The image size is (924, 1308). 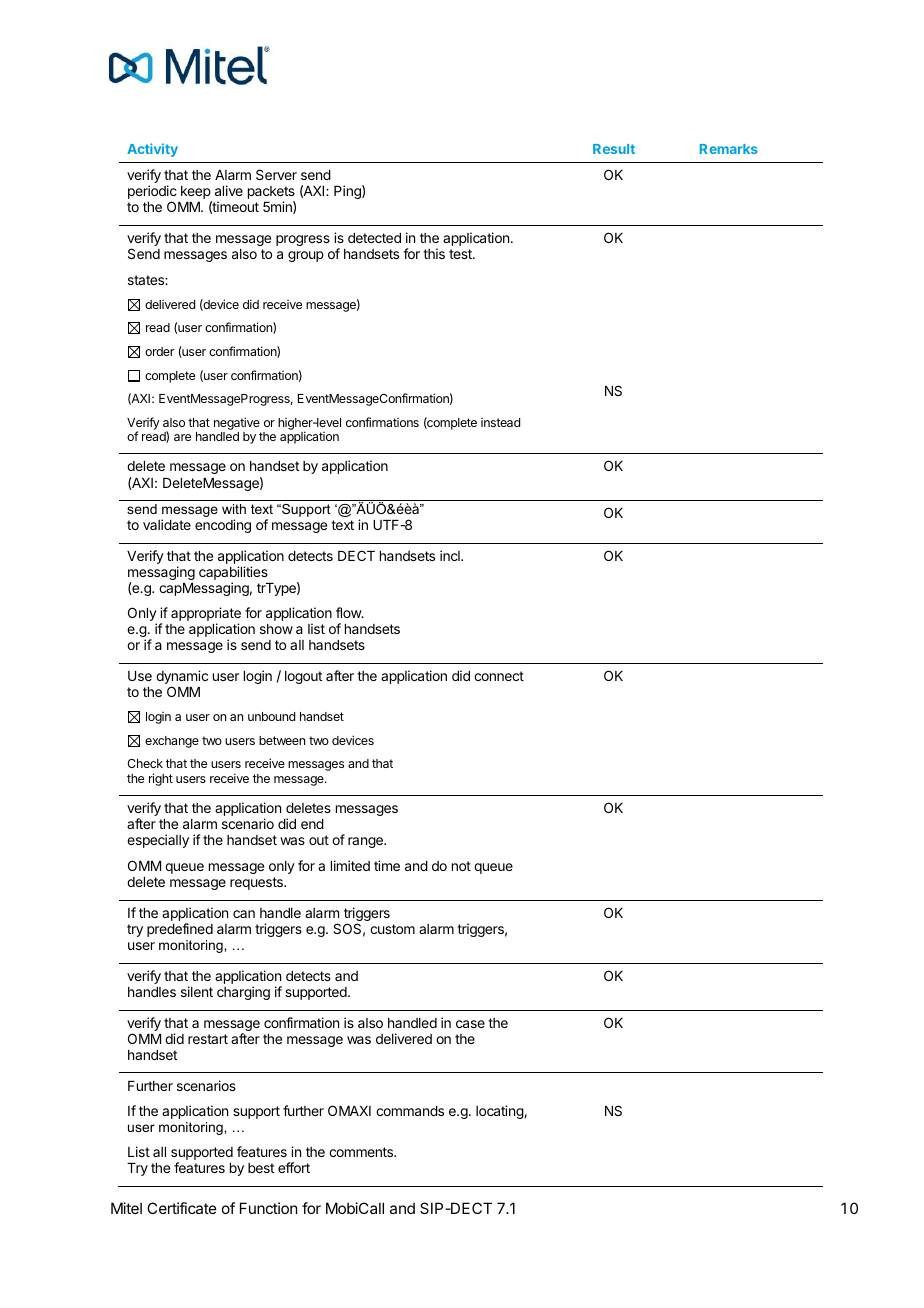 What do you see at coordinates (451, 555) in the screenshot?
I see `incl` at bounding box center [451, 555].
